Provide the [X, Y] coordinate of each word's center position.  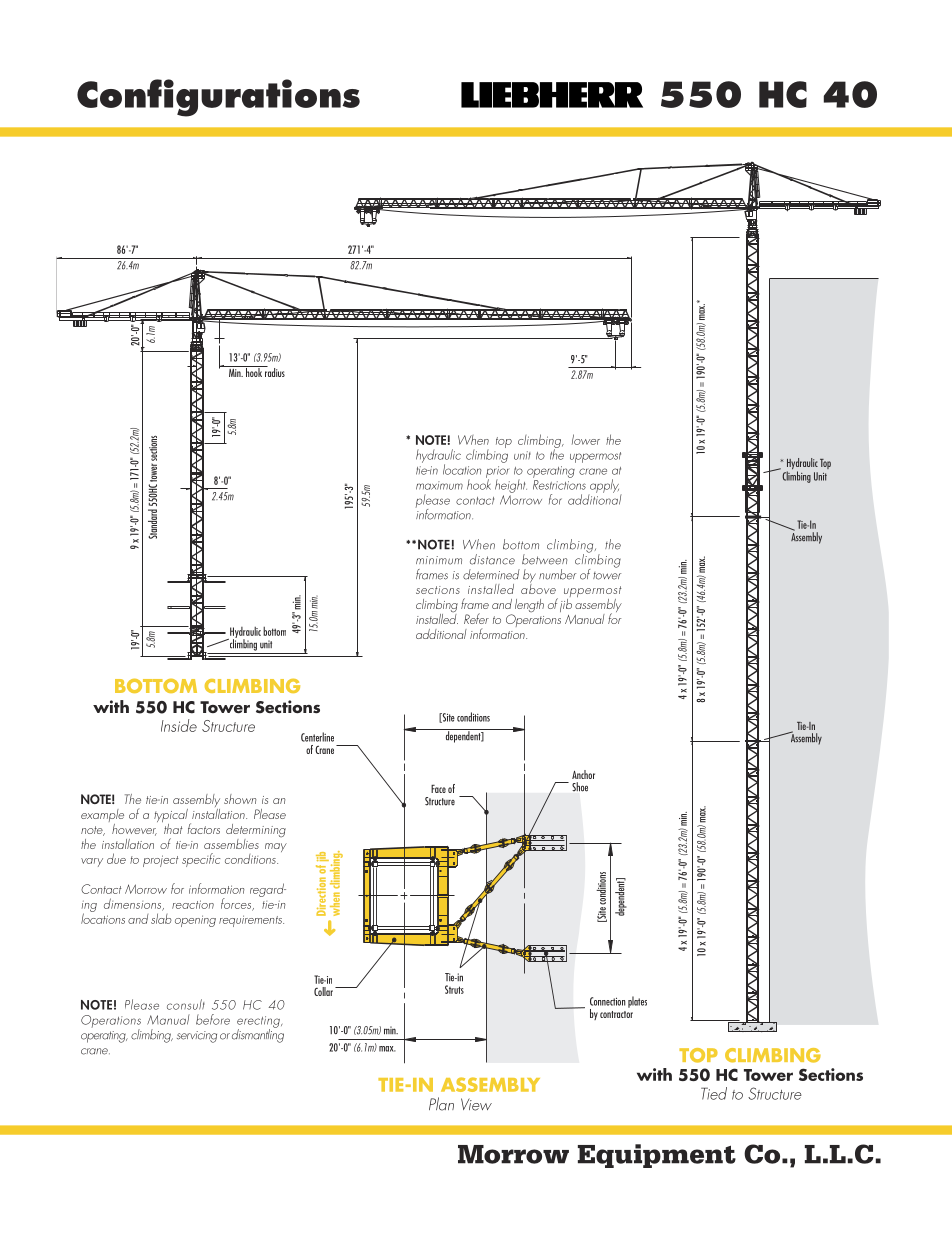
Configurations [218, 98]
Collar [323, 991]
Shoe [580, 787]
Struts [454, 989]
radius [274, 371]
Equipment [657, 1156]
